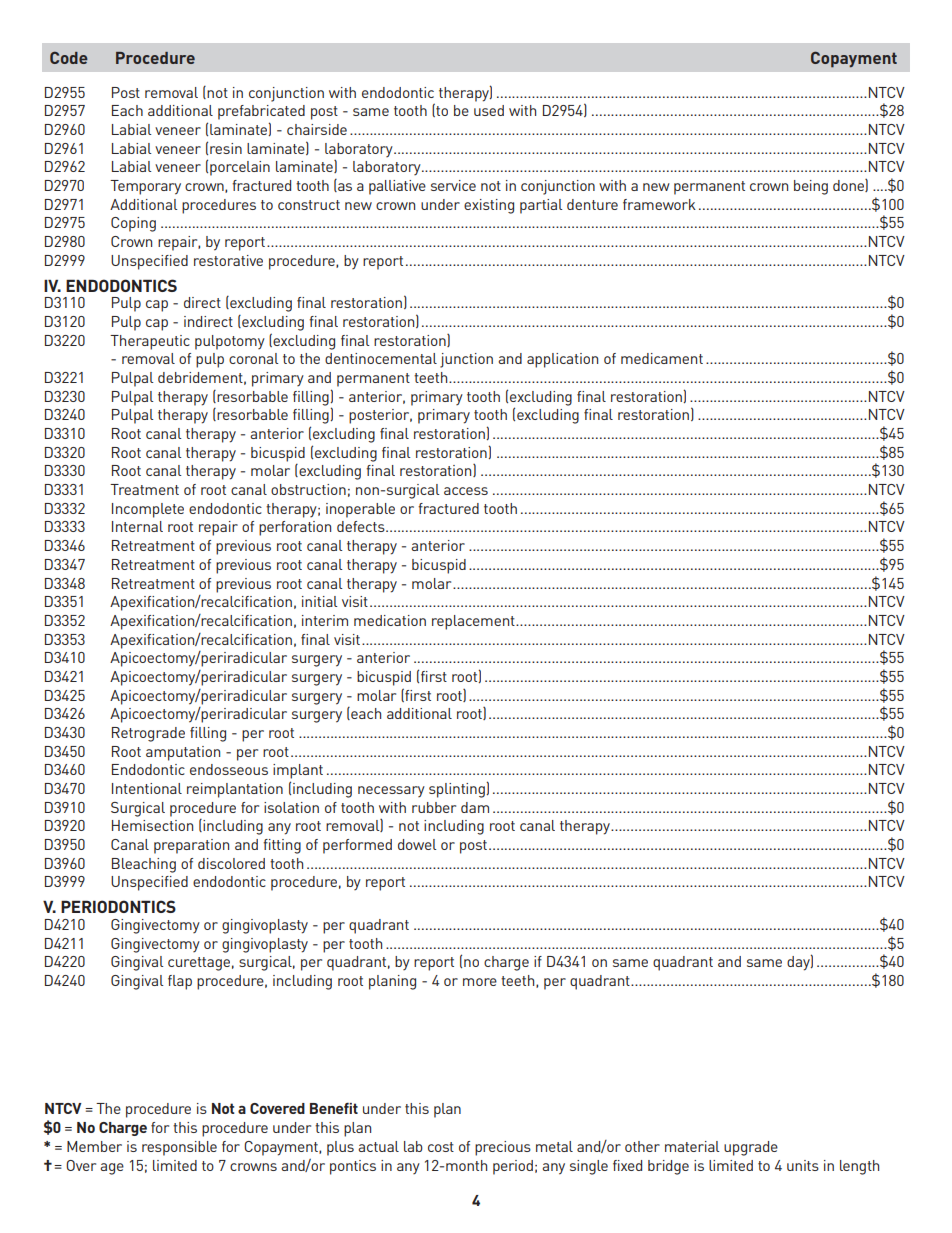 This image has height=1233, width=952. Describe the element at coordinates (466, 491) in the image. I see `access` at that location.
